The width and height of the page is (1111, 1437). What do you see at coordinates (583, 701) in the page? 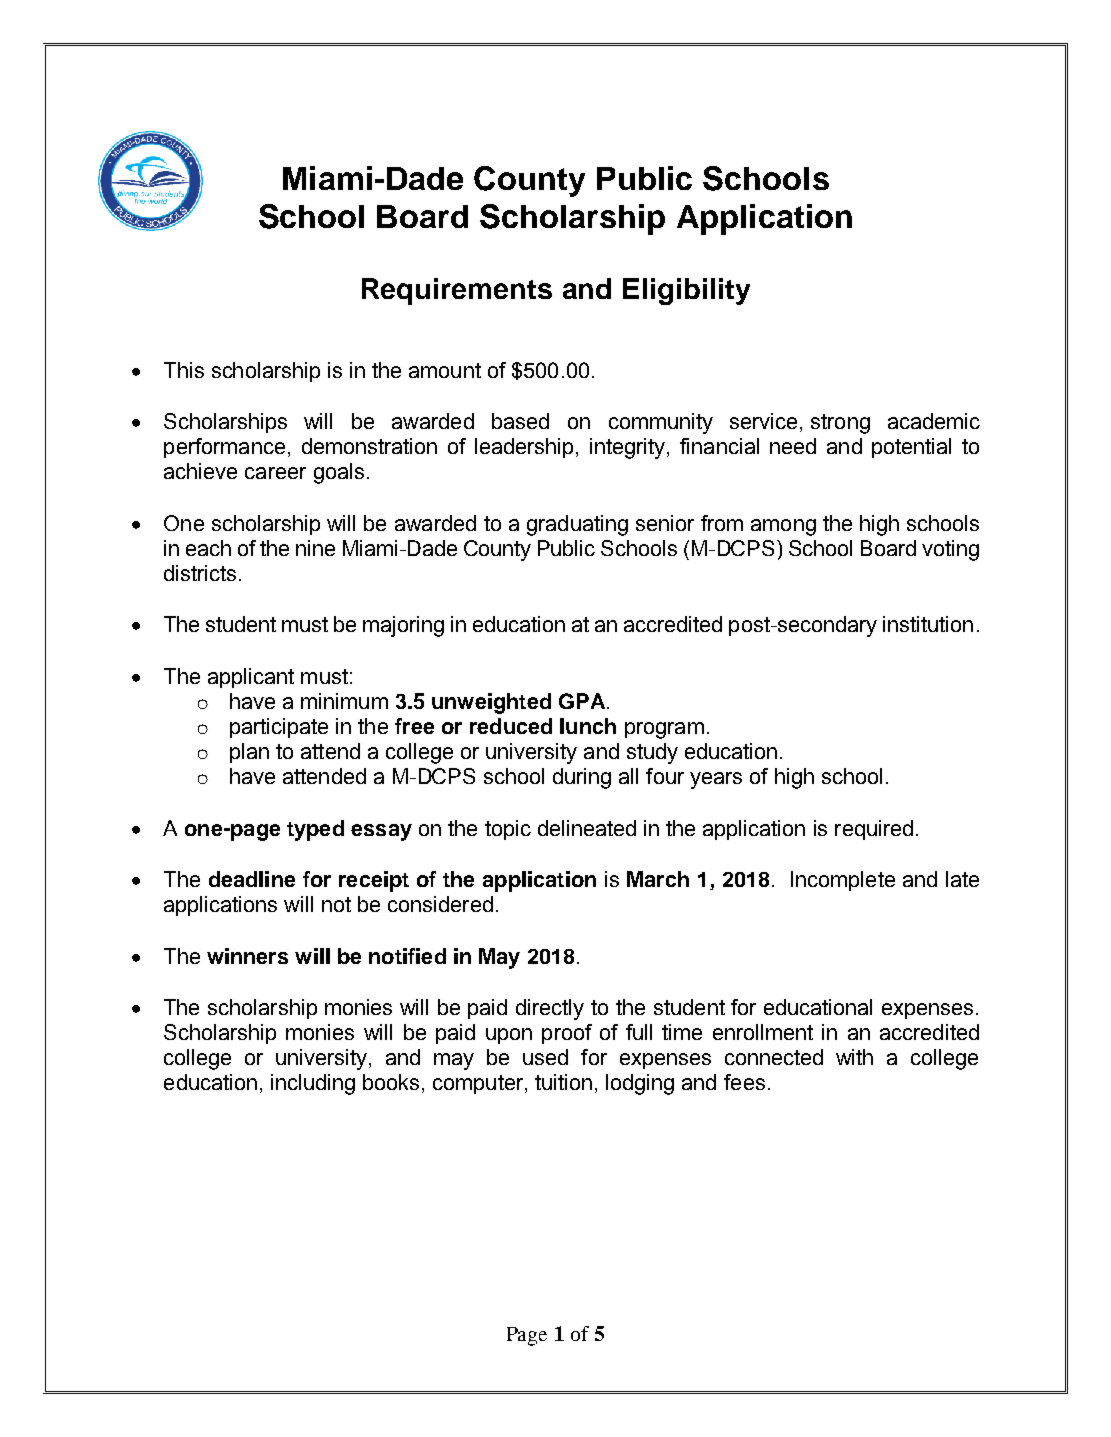
I see `GPA` at bounding box center [583, 701].
